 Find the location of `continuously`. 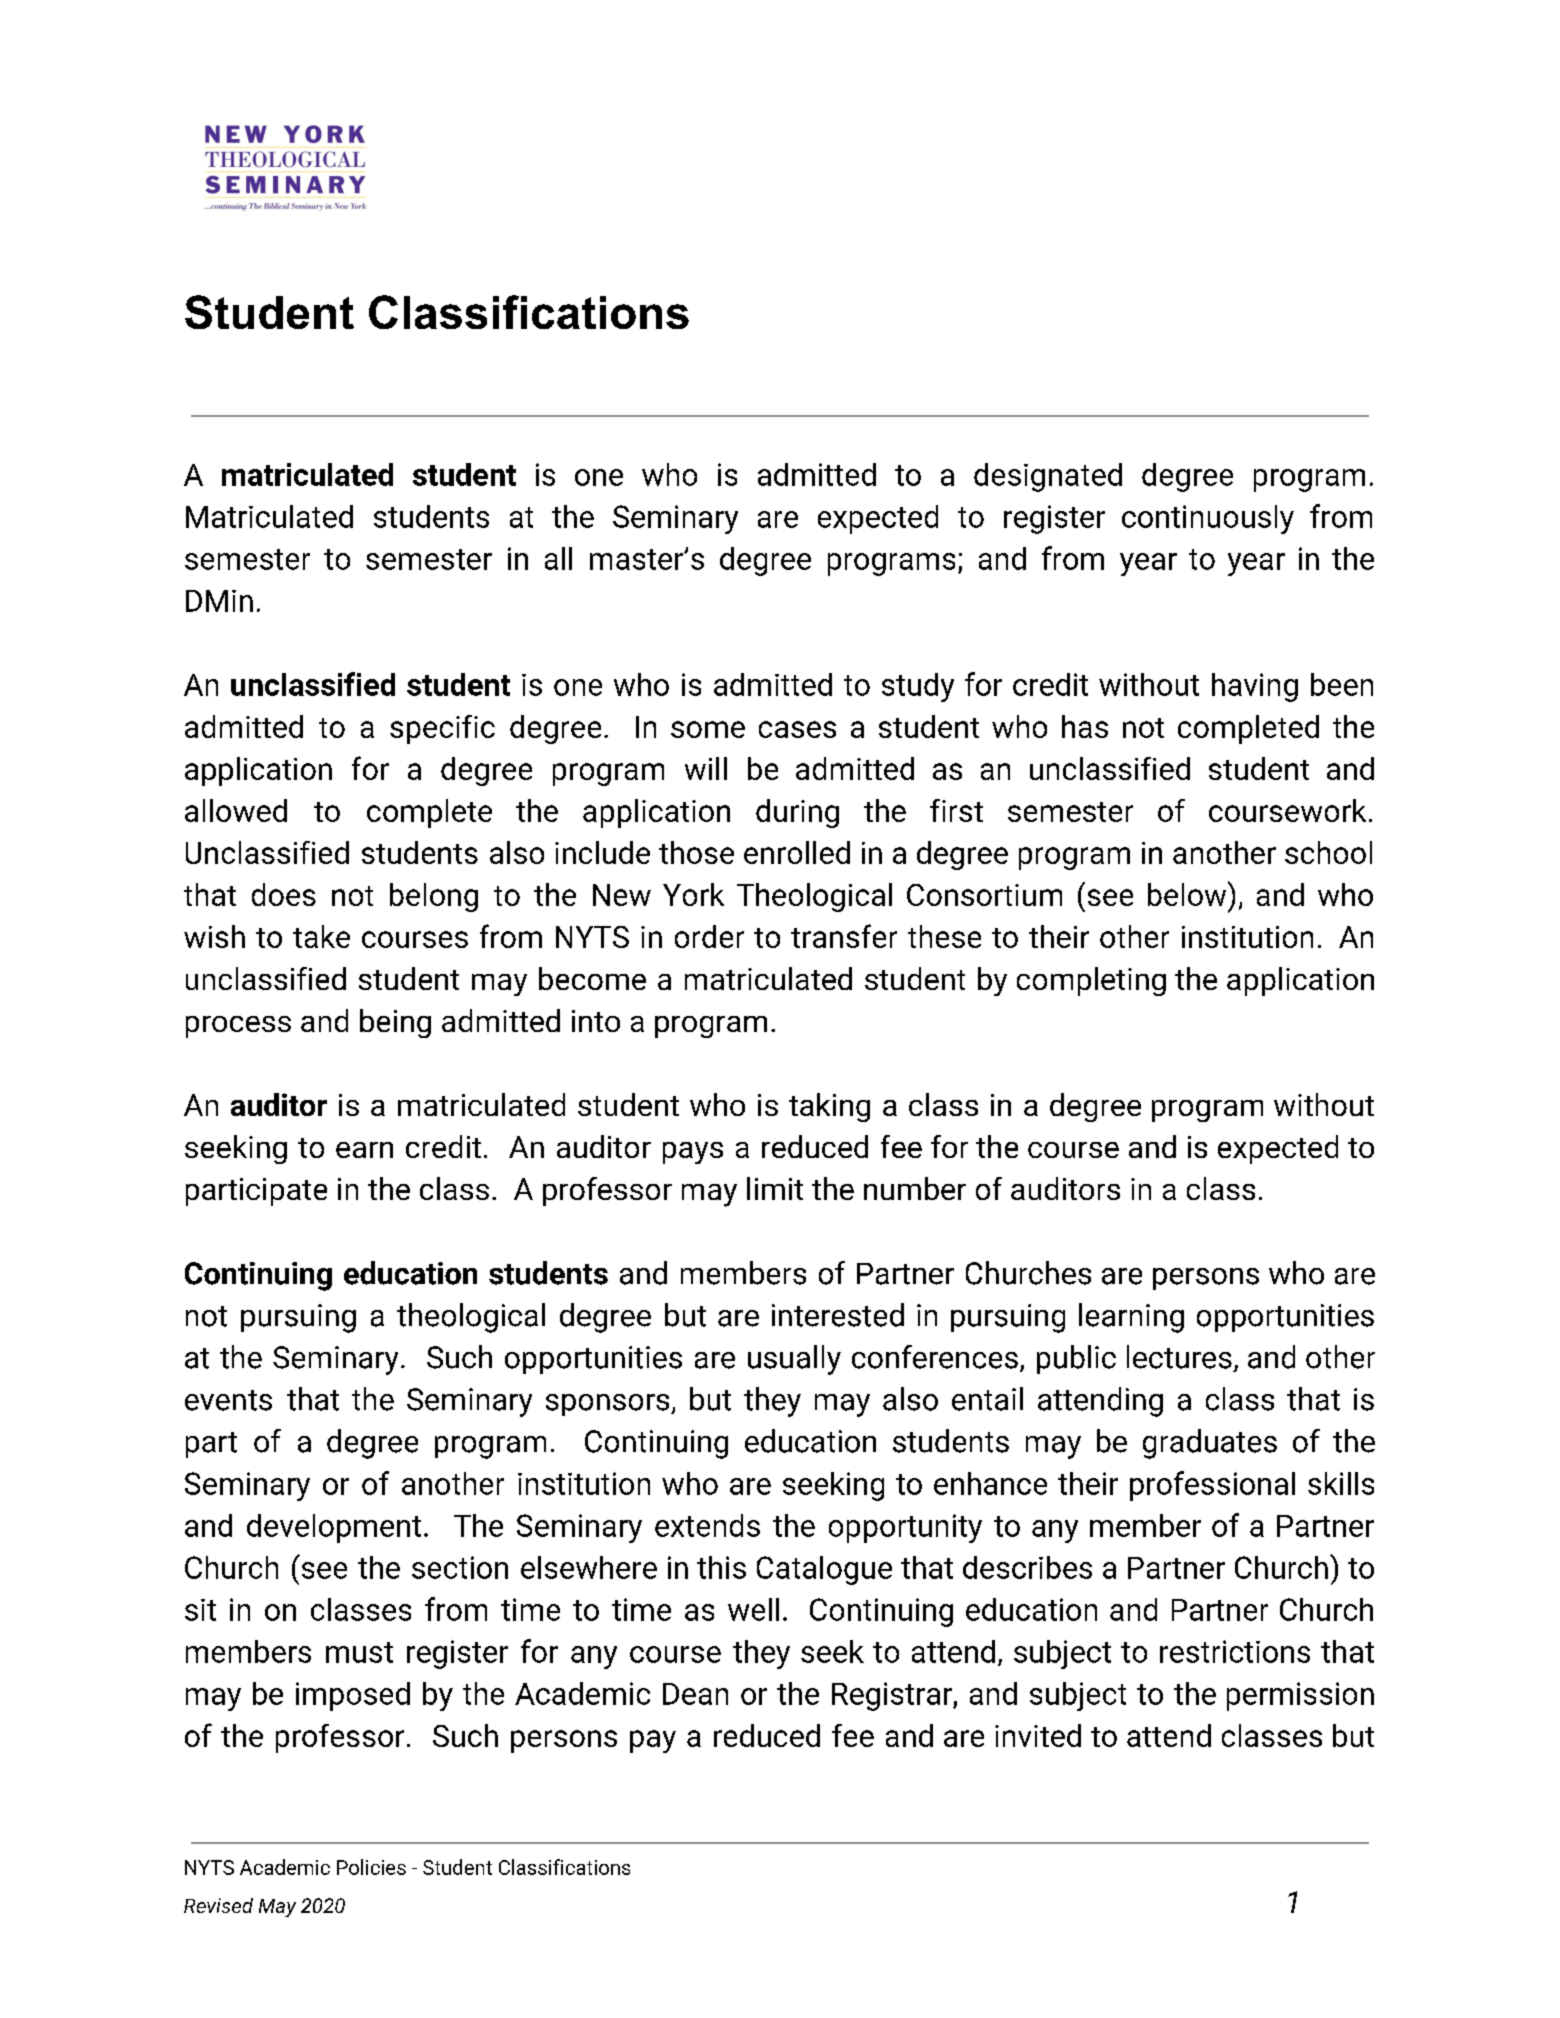

continuously is located at coordinates (1208, 519).
